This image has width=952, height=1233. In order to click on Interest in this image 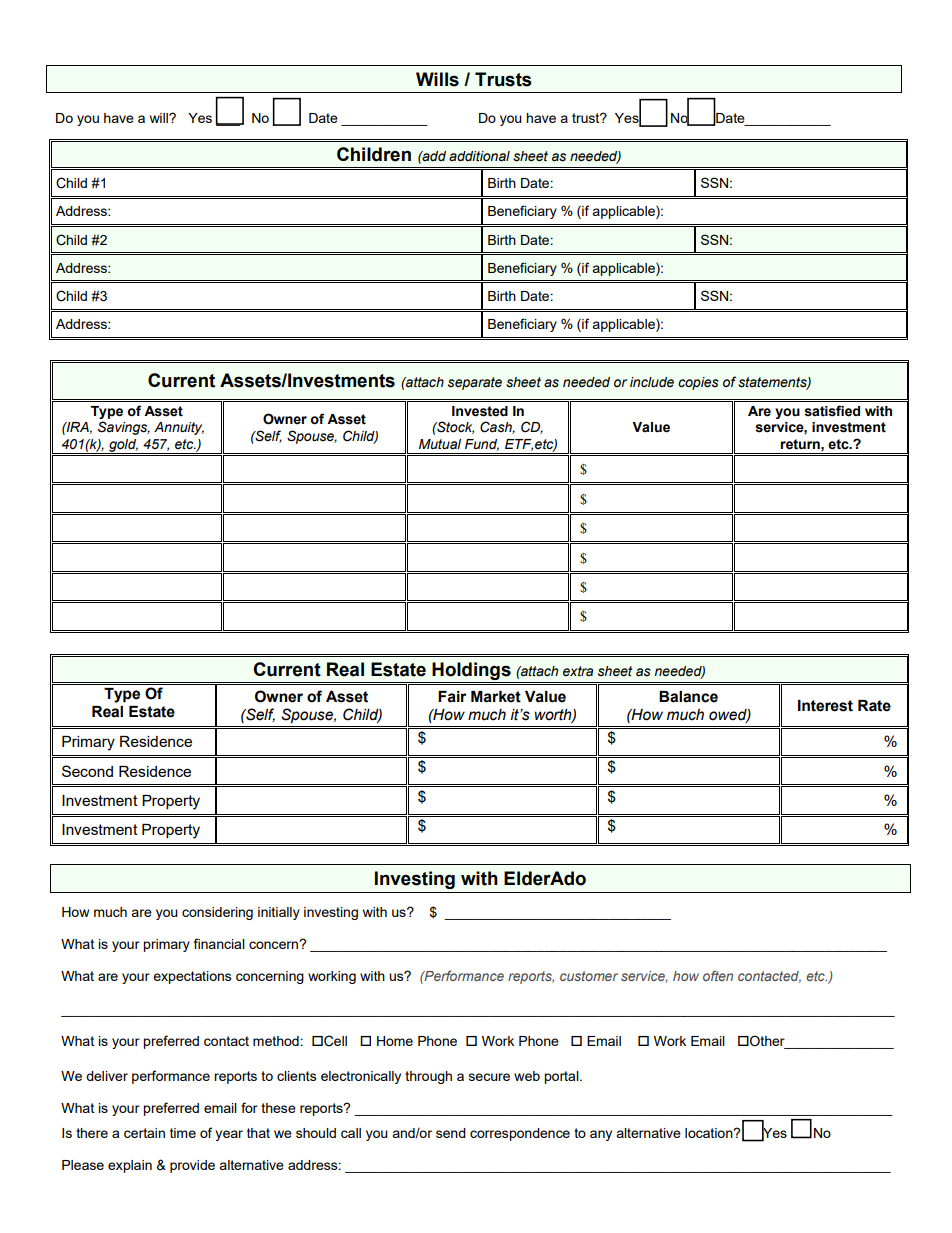, I will do `click(825, 706)`.
